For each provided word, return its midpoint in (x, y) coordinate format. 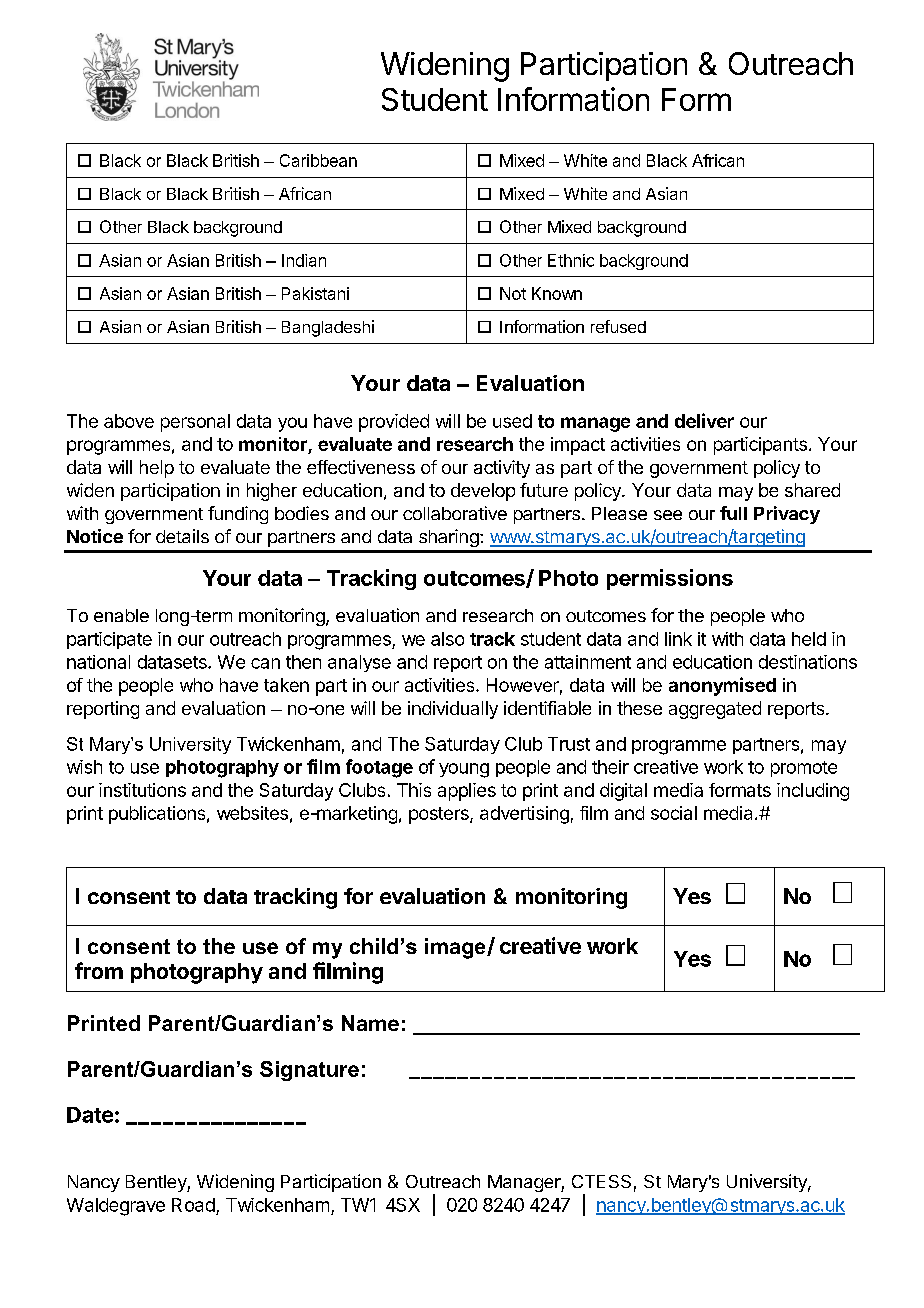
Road (193, 1205)
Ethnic (571, 260)
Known (557, 293)
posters (440, 815)
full (733, 513)
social (674, 813)
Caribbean (318, 160)
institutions (142, 790)
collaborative (455, 513)
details (182, 536)
